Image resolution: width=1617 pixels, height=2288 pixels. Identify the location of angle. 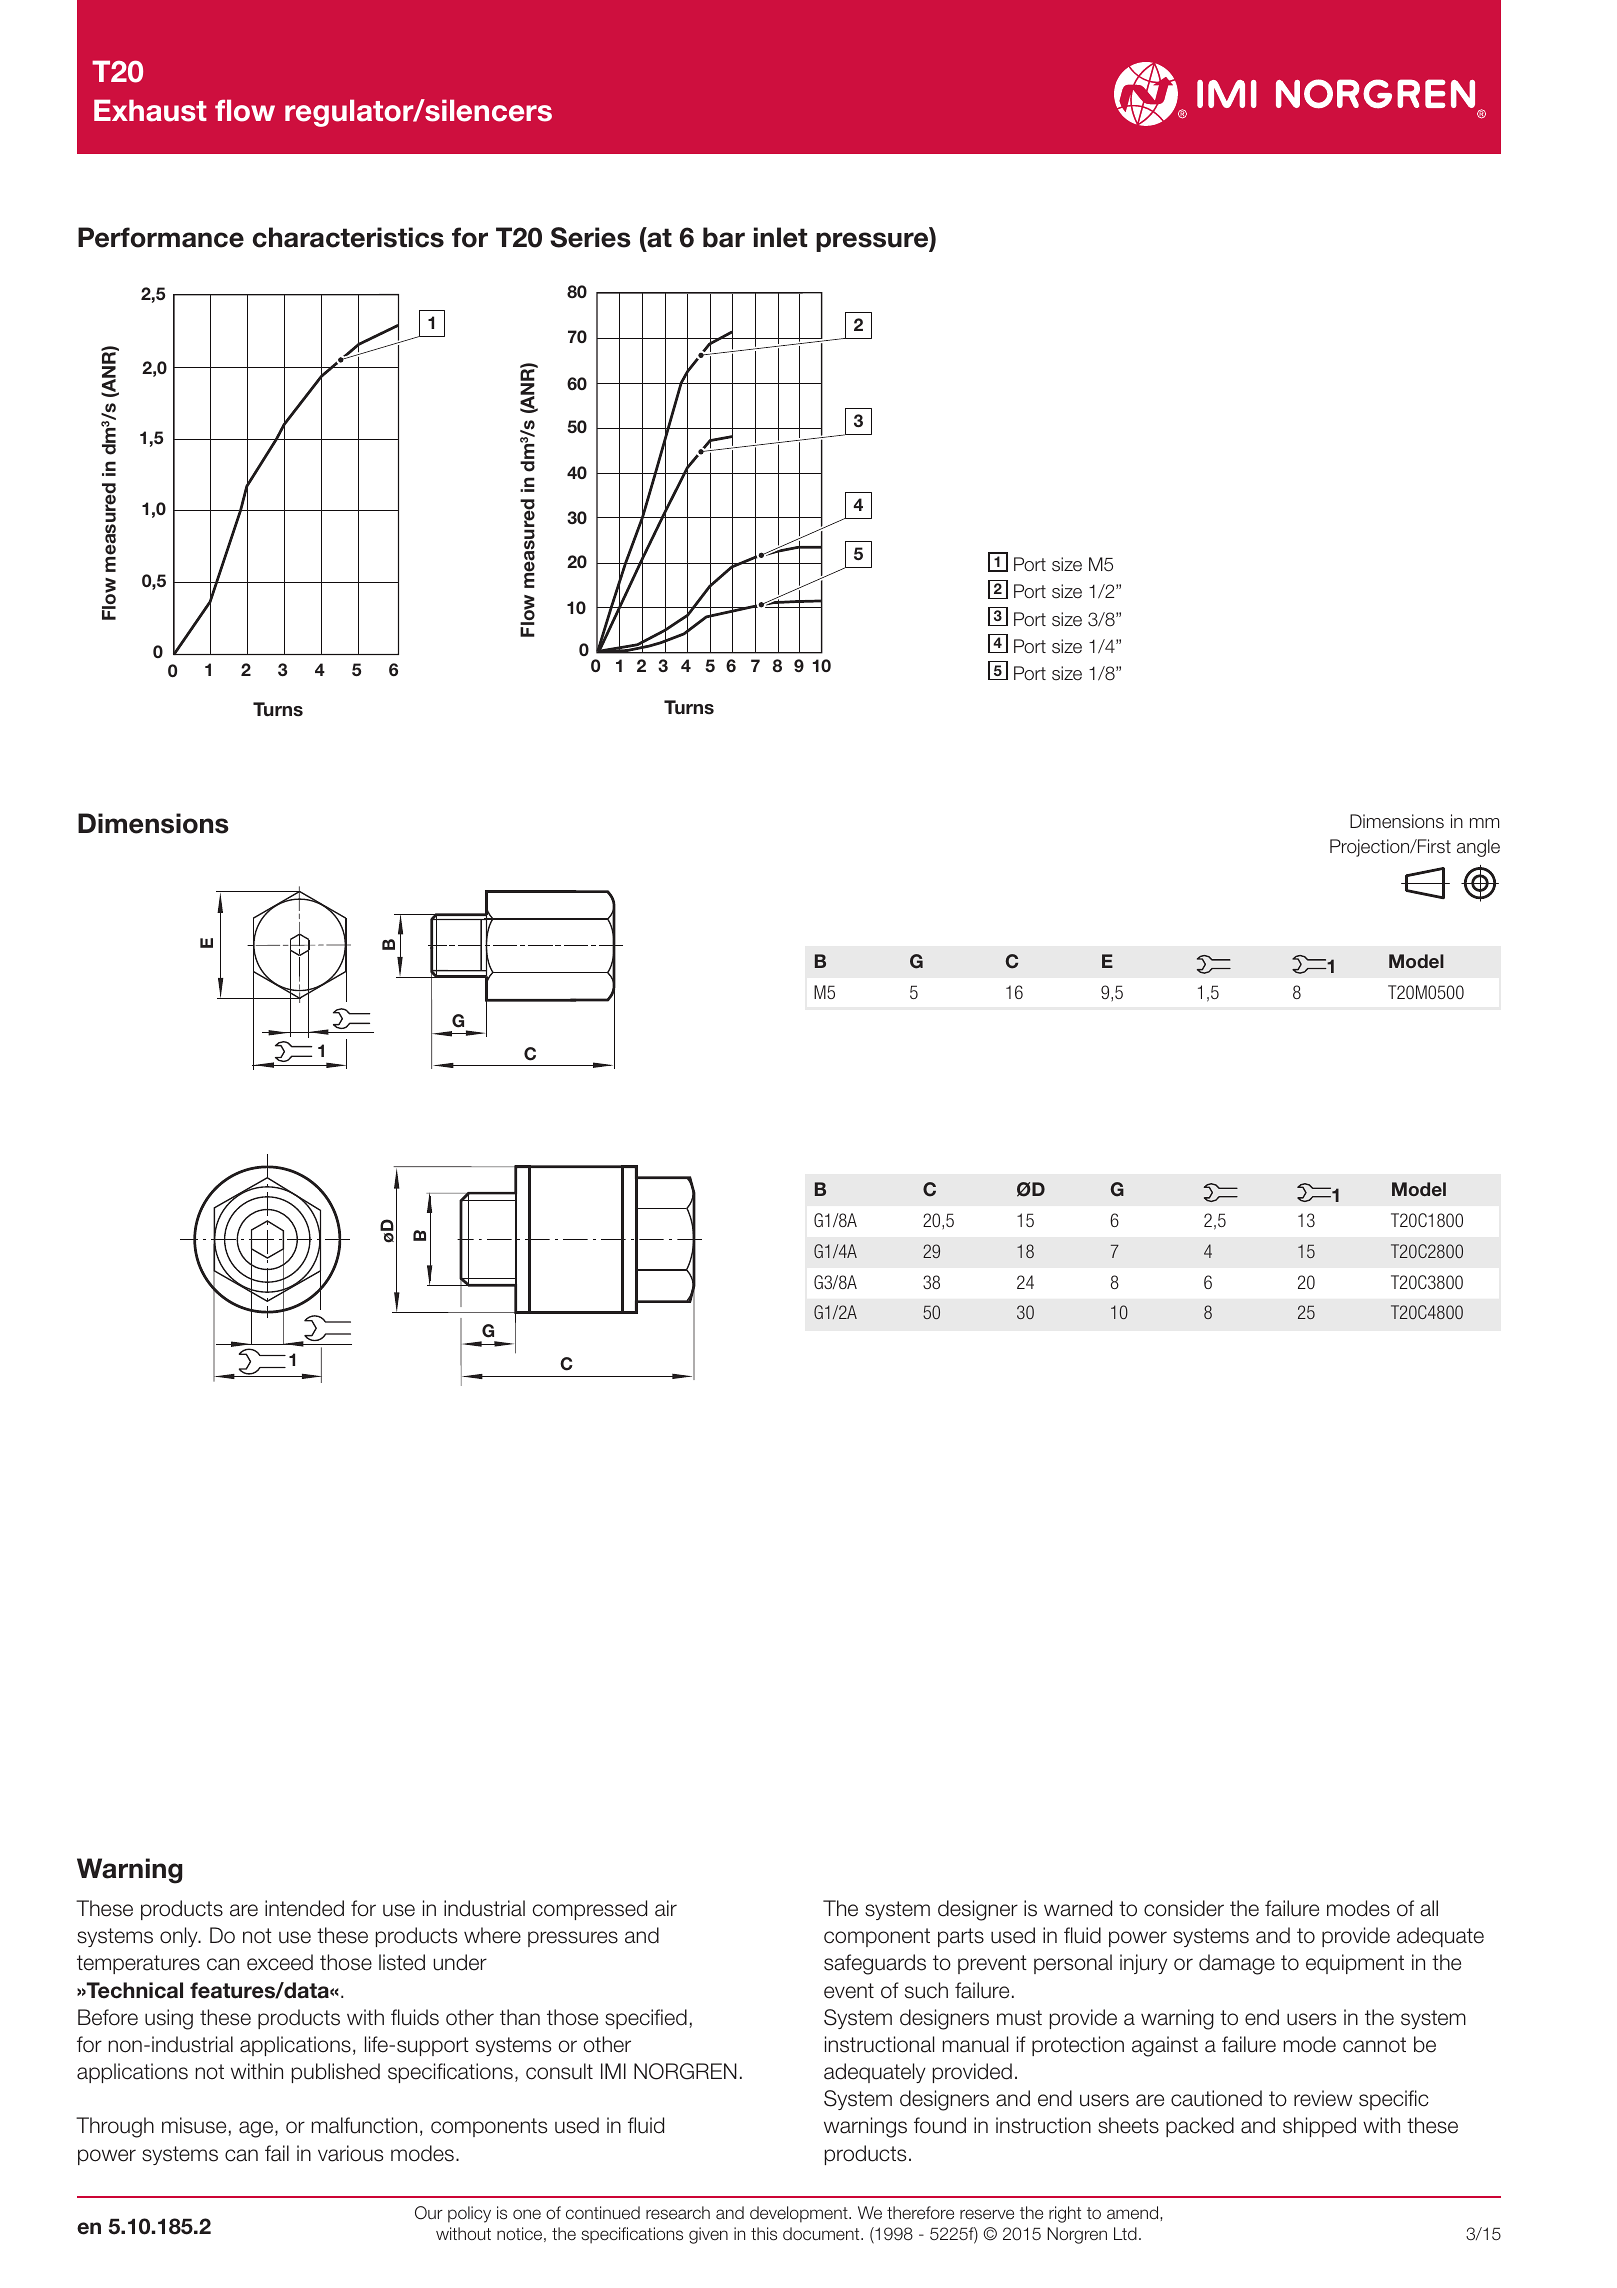
(1478, 848).
